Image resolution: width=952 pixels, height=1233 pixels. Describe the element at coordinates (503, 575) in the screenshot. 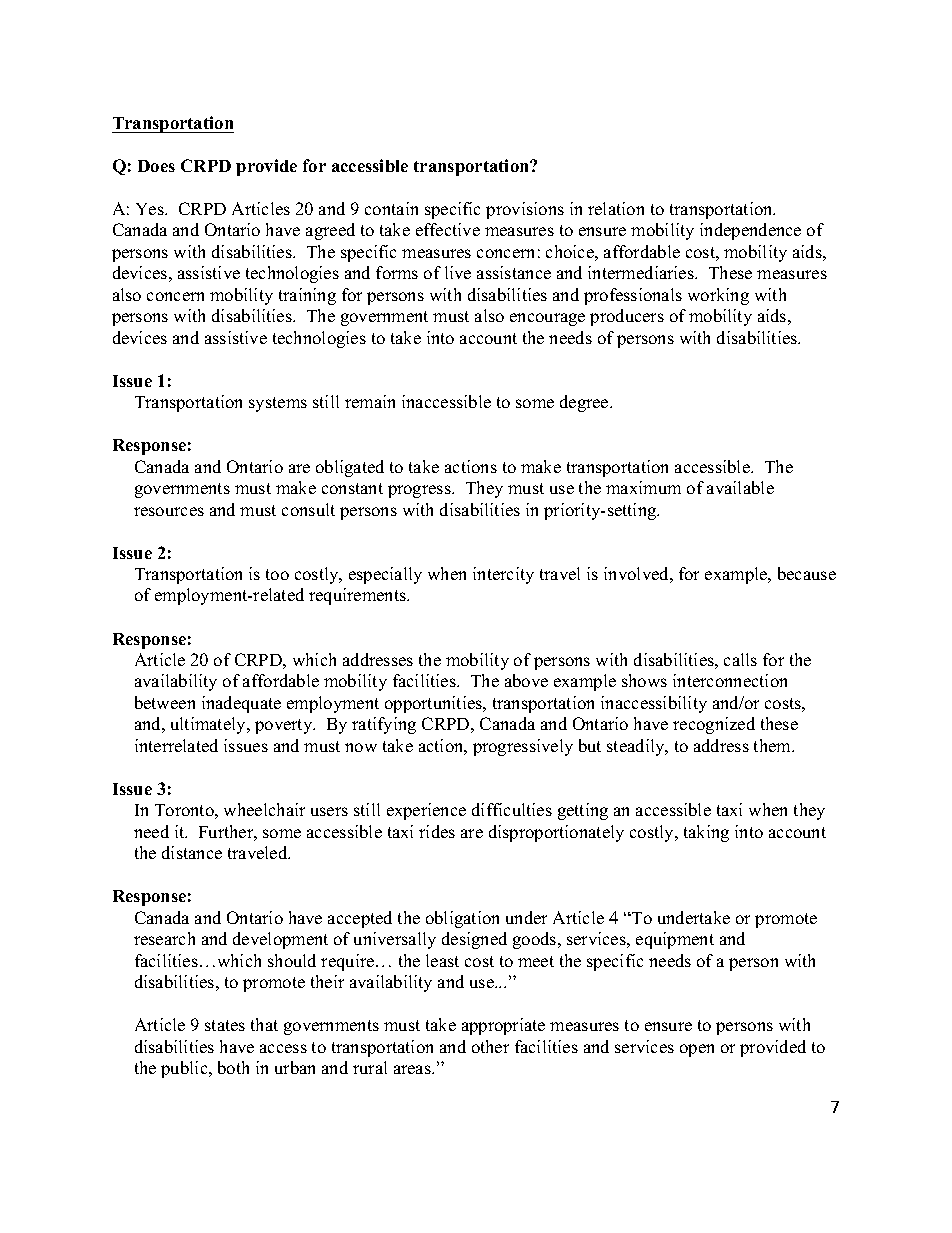

I see `intercity` at that location.
